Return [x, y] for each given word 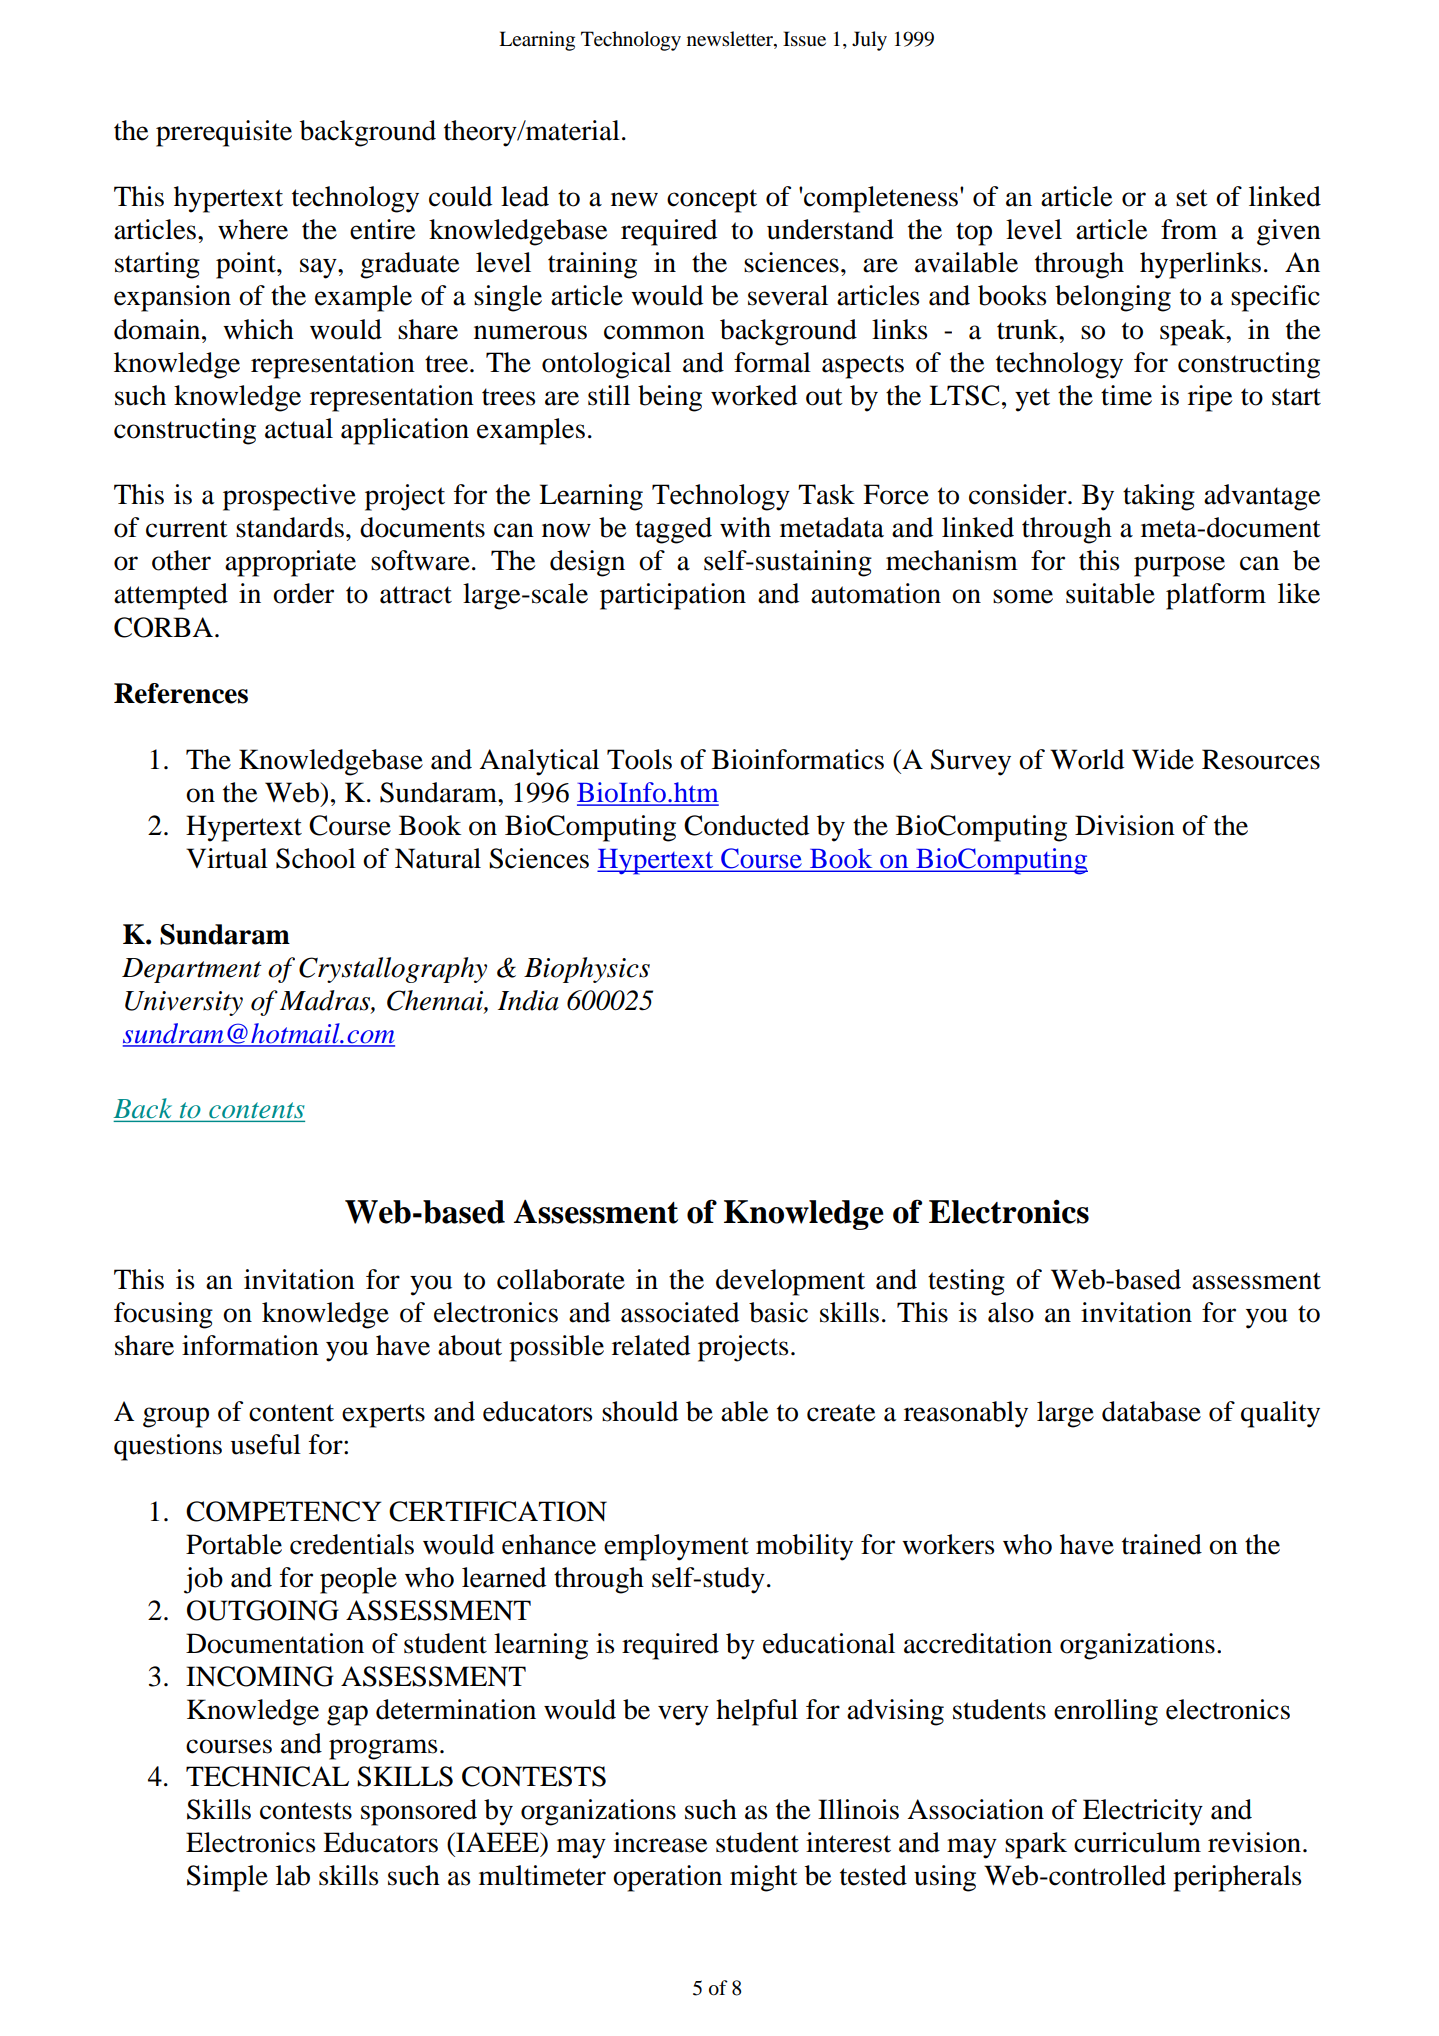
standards [290, 527]
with [745, 527]
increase [660, 1842]
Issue [804, 39]
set [1192, 198]
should [640, 1411]
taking [1159, 497]
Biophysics [587, 970]
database [1151, 1411]
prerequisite [224, 133]
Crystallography [393, 970]
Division [1125, 825]
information [250, 1345]
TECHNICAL [267, 1776]
